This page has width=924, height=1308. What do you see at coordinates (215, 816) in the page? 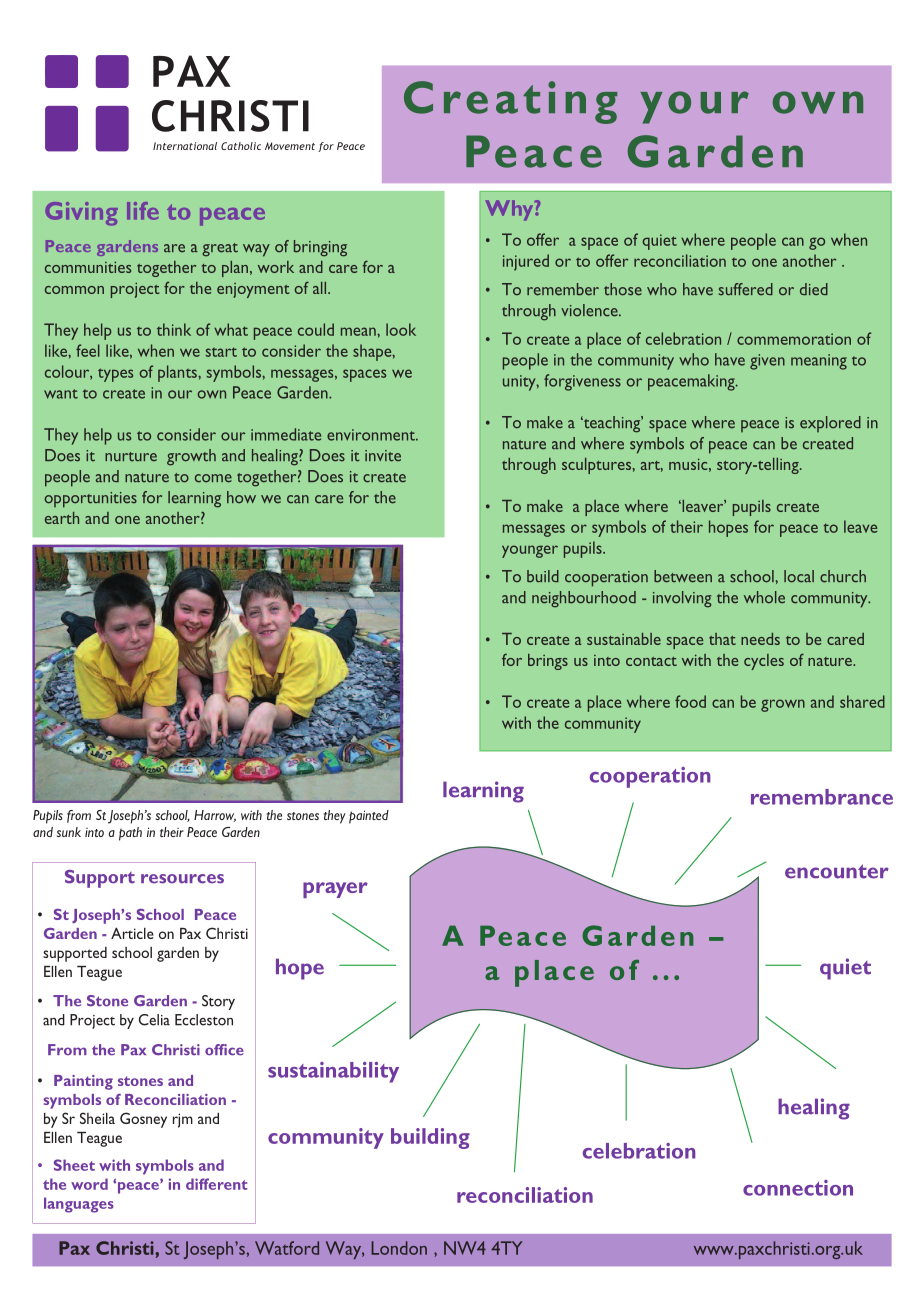
I see `Harrow` at bounding box center [215, 816].
